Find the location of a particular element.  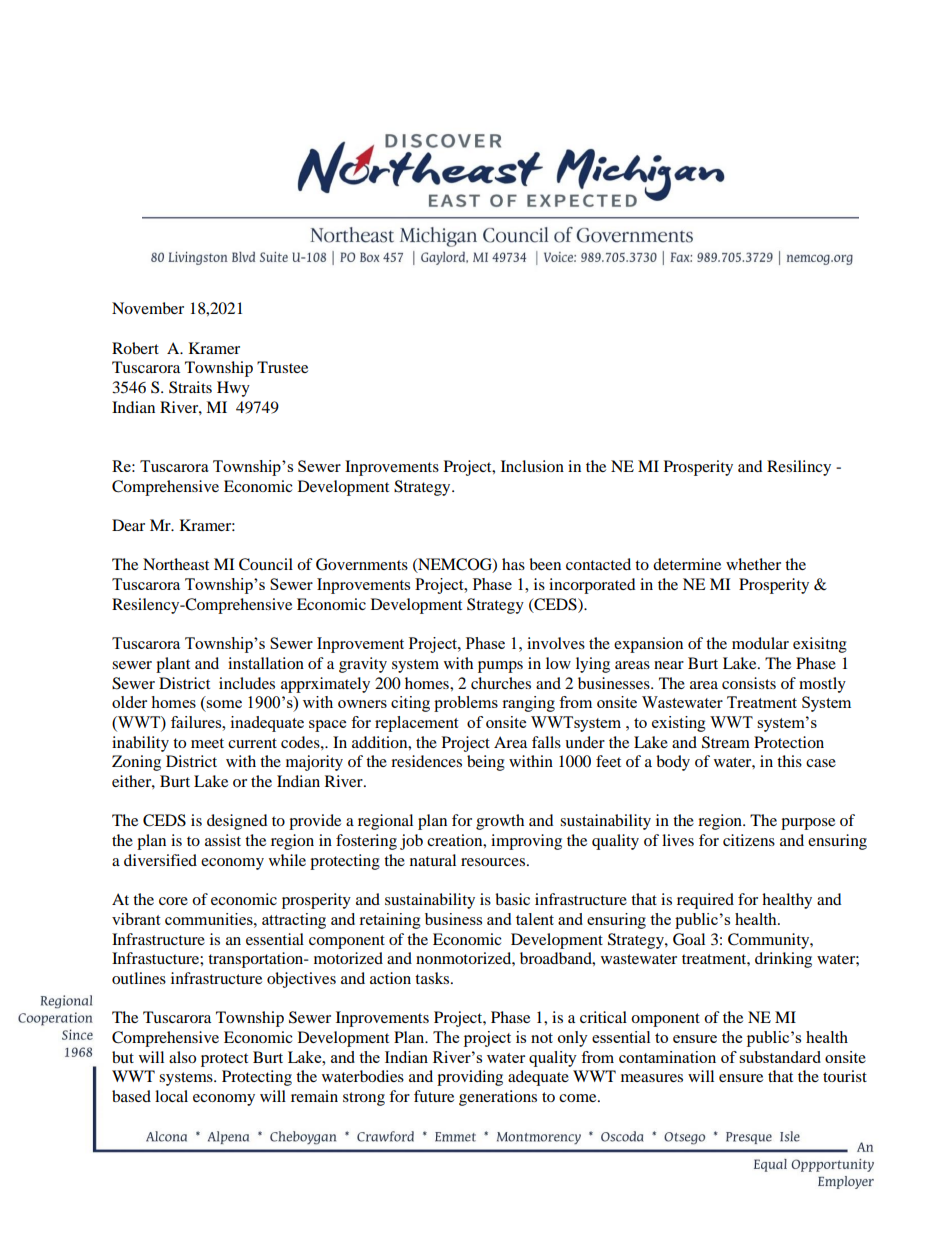

substandard is located at coordinates (780, 1057).
